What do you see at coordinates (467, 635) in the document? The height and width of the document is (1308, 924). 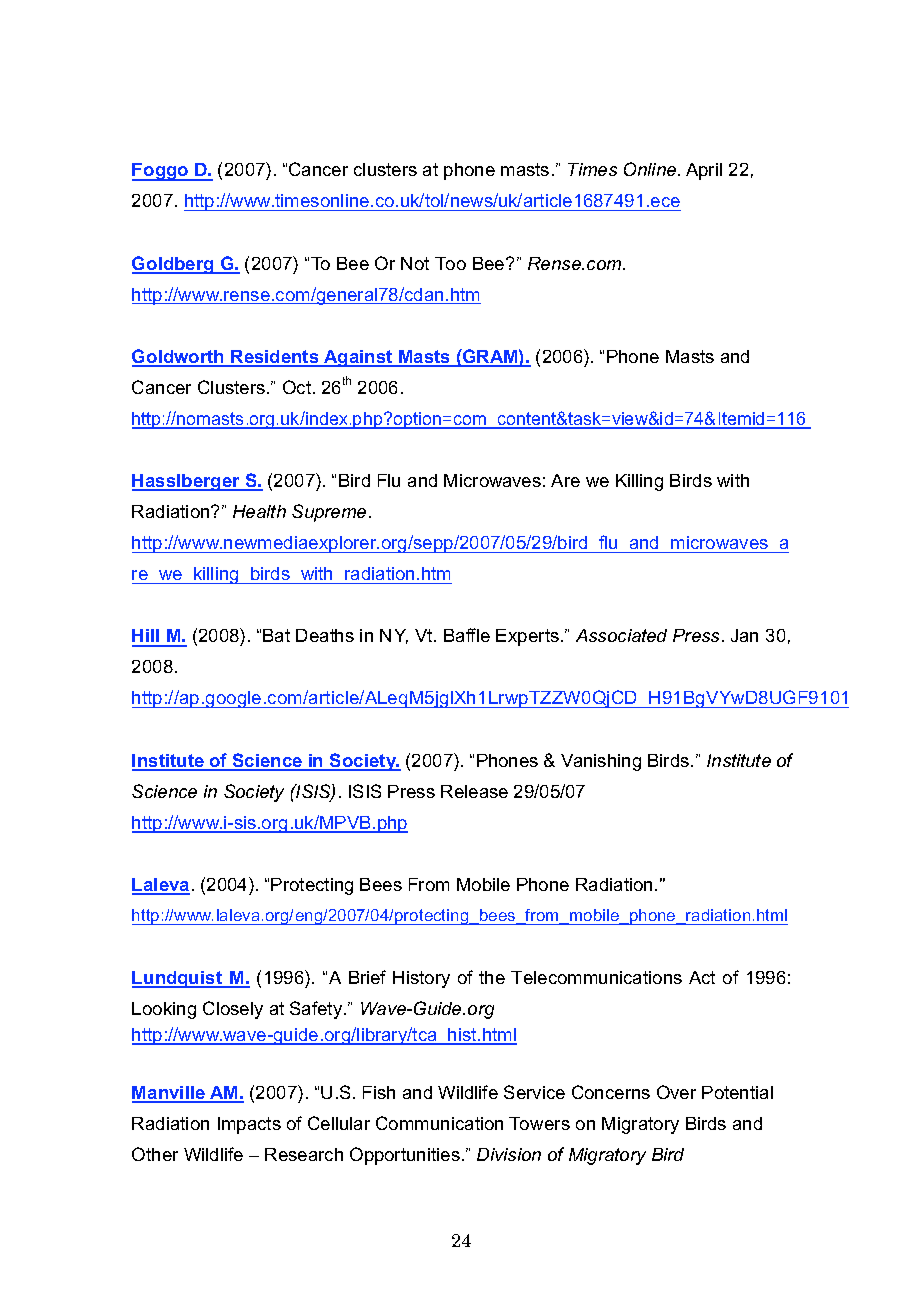 I see `Baffle` at bounding box center [467, 635].
